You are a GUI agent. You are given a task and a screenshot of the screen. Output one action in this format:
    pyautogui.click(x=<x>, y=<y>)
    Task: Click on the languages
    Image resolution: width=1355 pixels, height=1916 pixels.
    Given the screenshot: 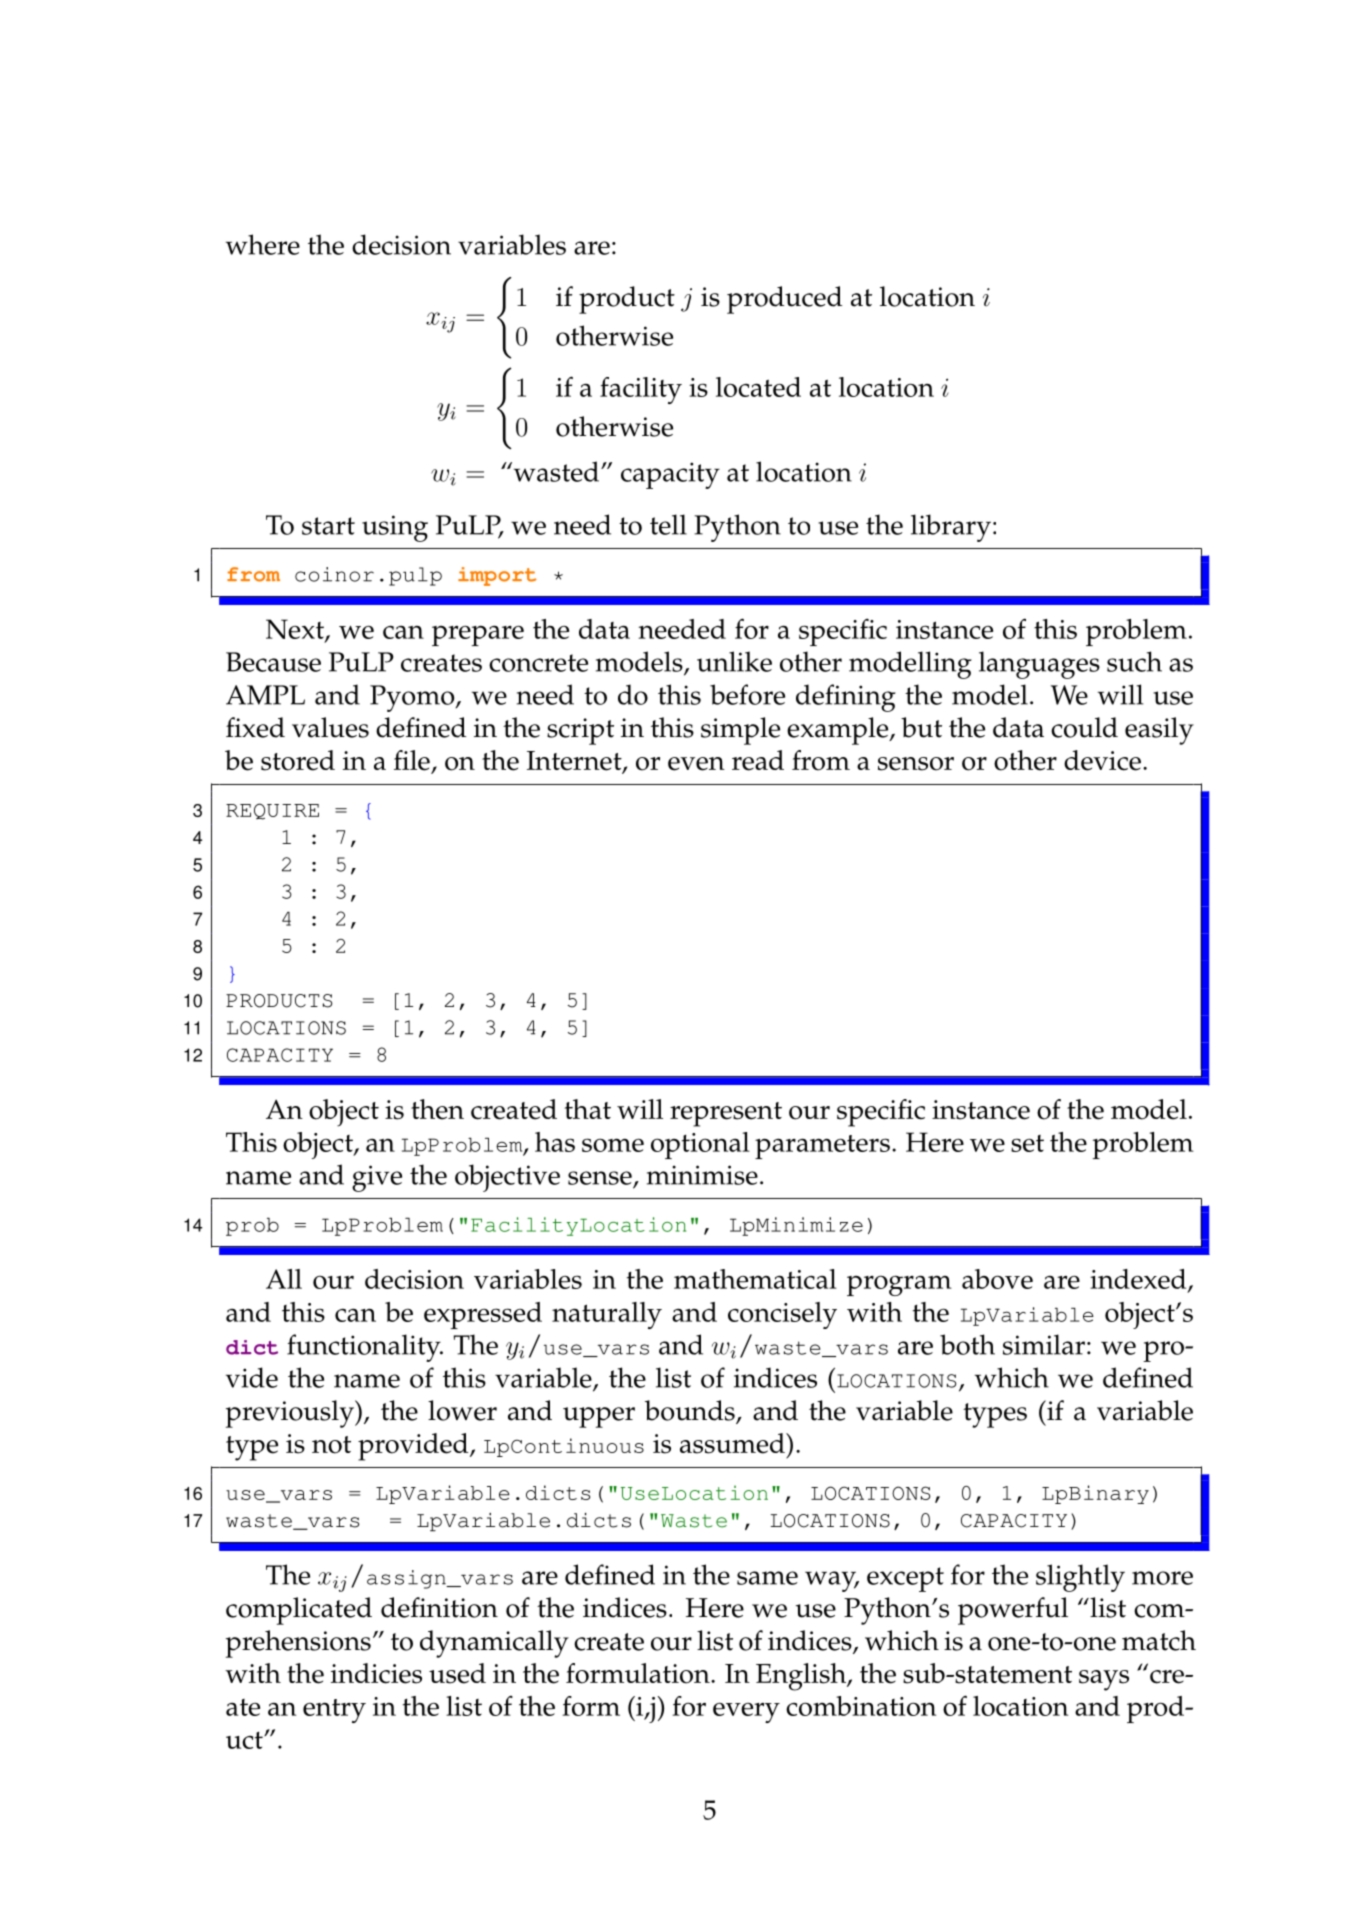 What is the action you would take?
    pyautogui.click(x=1039, y=665)
